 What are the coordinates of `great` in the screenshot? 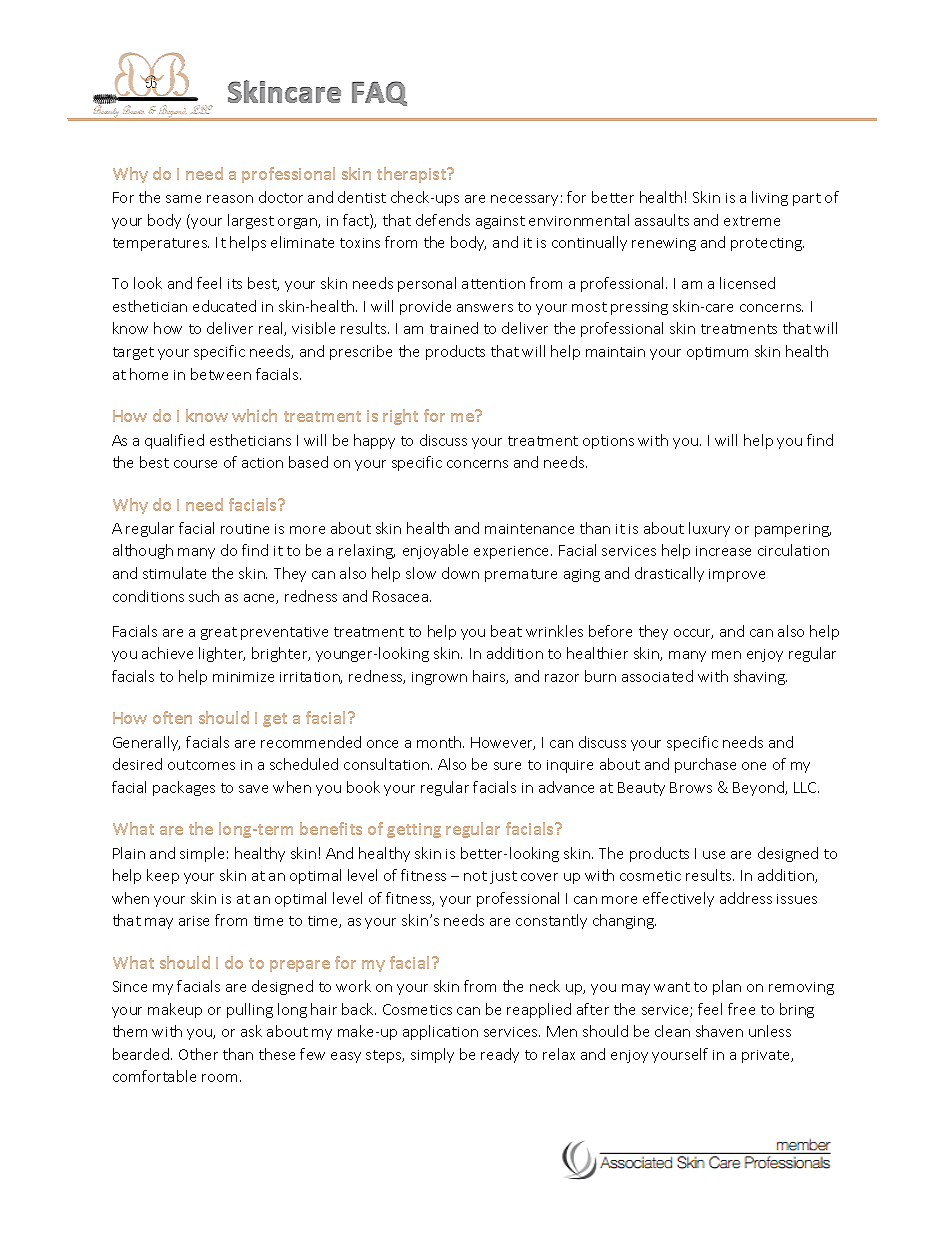 It's located at (219, 633).
